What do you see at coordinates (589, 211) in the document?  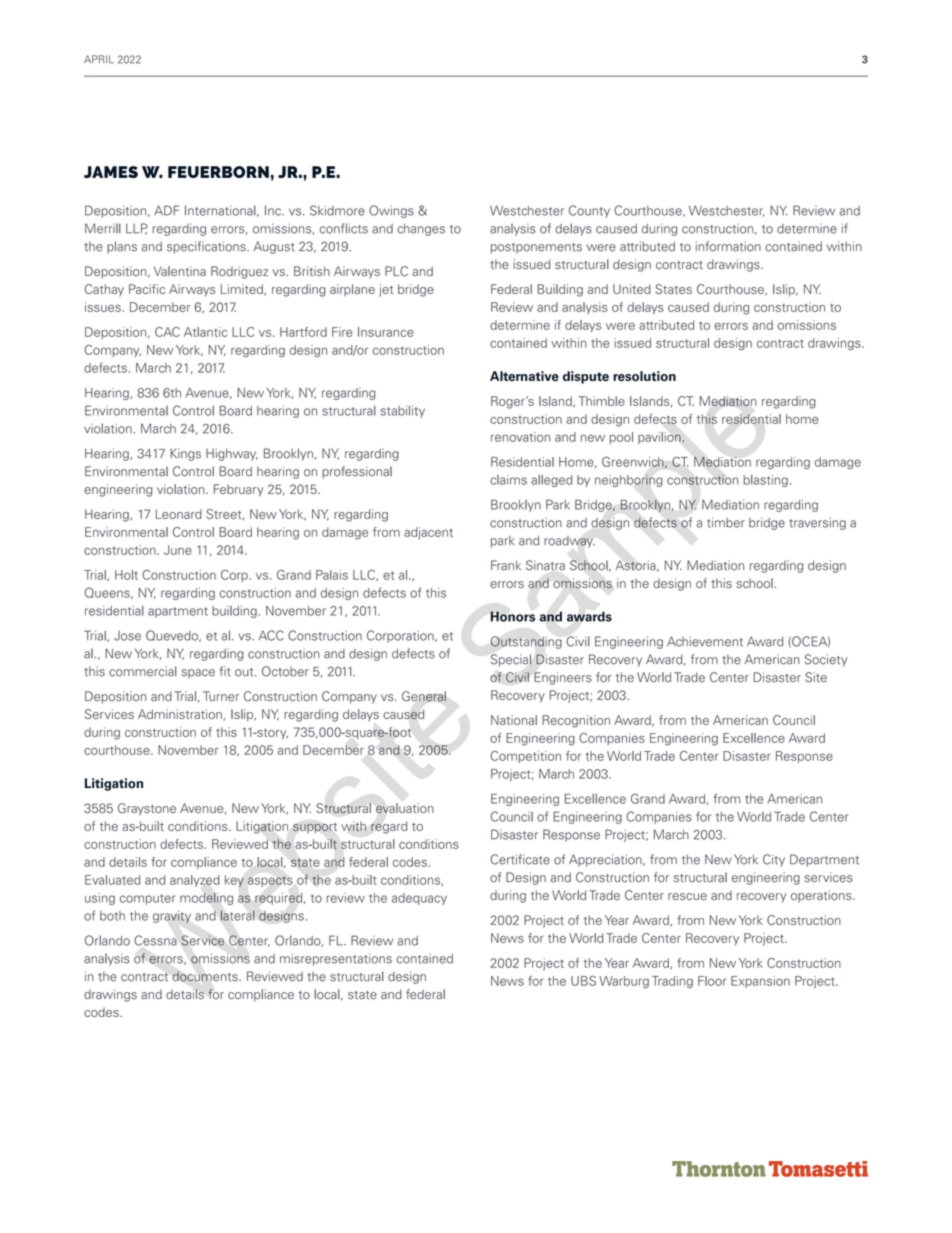 I see `County` at bounding box center [589, 211].
